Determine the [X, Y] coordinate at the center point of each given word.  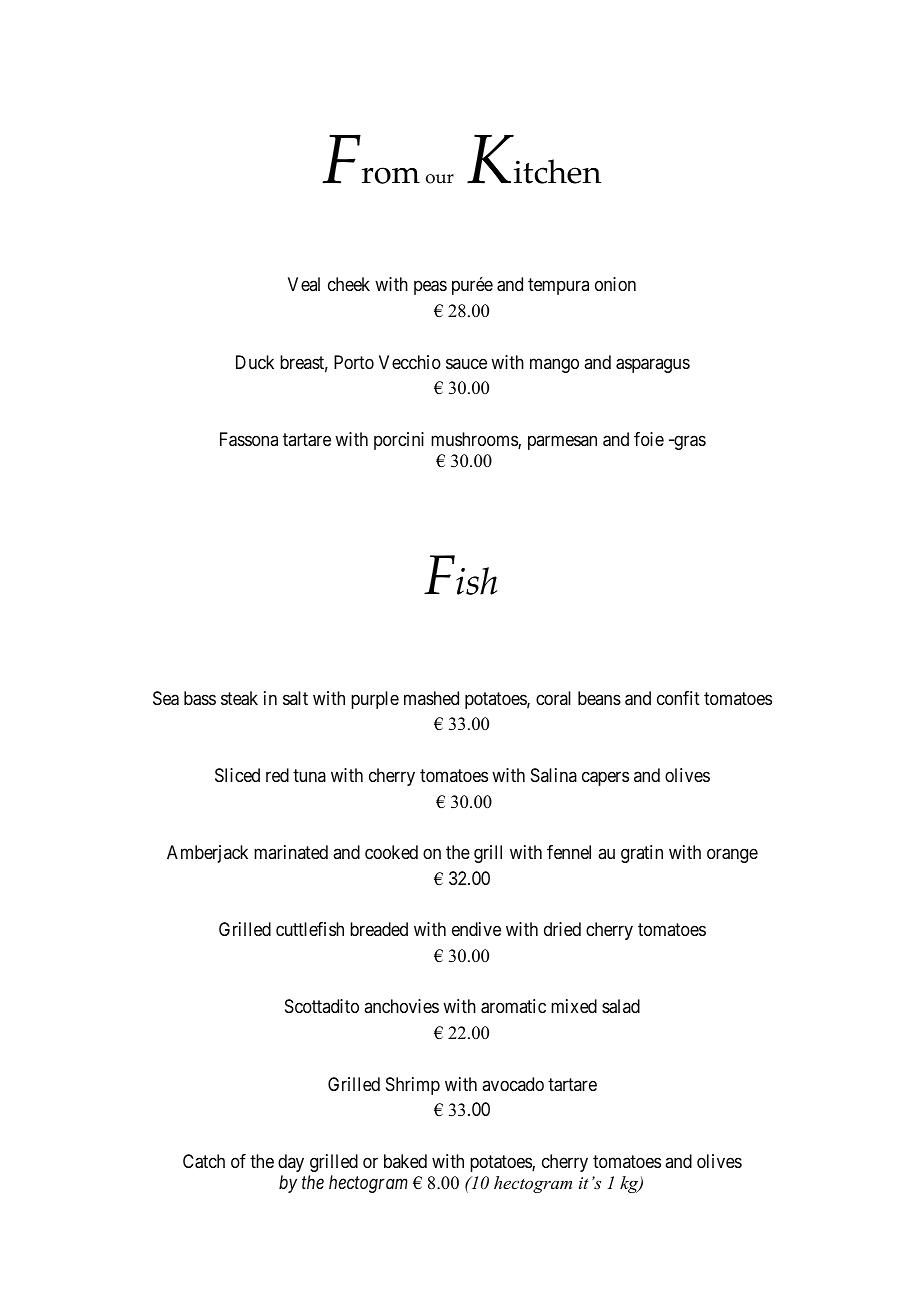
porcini [399, 441]
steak [239, 698]
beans [599, 698]
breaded [379, 929]
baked [405, 1161]
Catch [204, 1161]
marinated [291, 852]
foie [649, 439]
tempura [558, 287]
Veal [304, 284]
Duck [255, 362]
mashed [431, 698]
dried [562, 929]
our [440, 179]
